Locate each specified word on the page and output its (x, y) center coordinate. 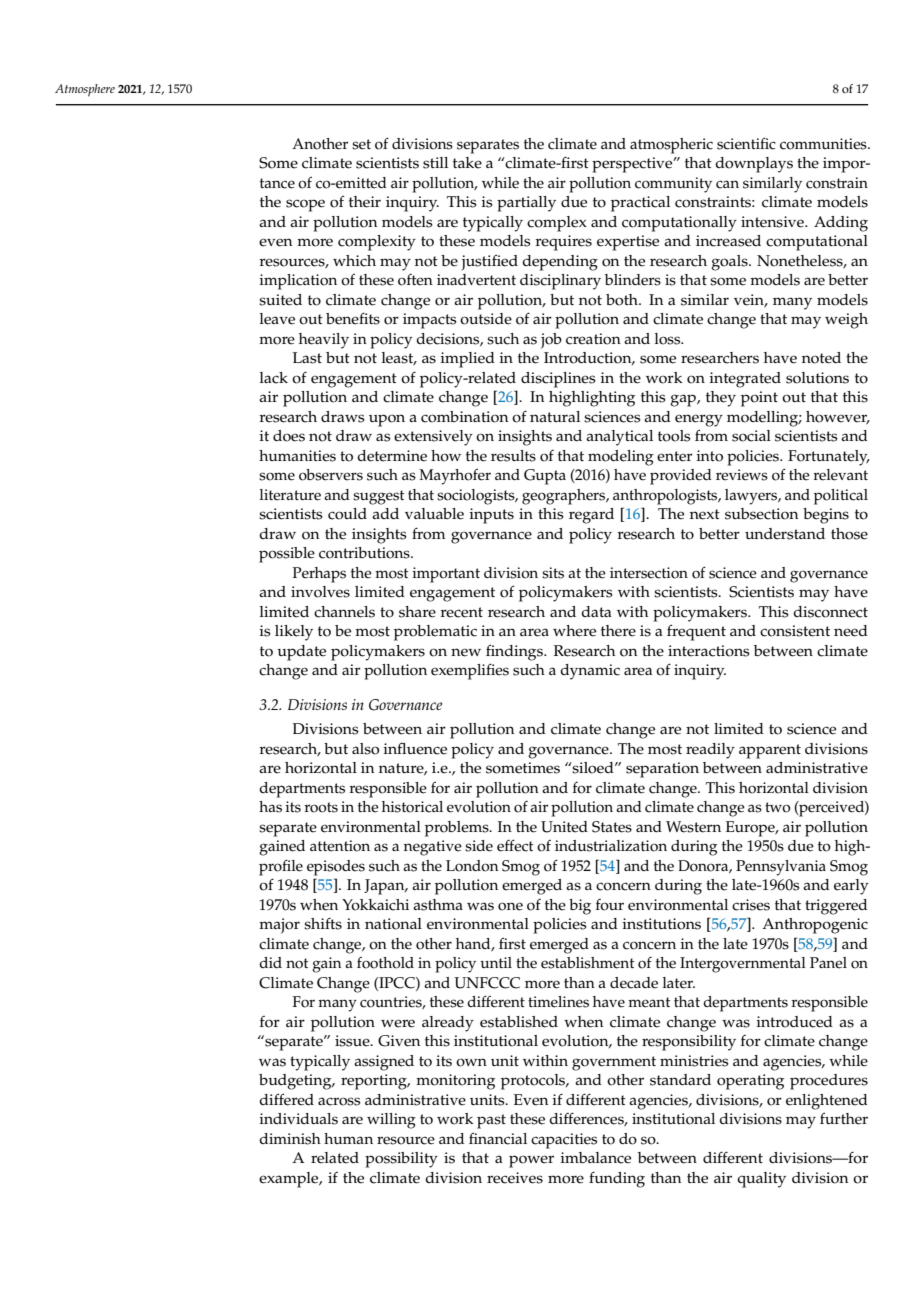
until (496, 962)
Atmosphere (85, 90)
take (467, 163)
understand (785, 534)
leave (277, 319)
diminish (290, 1139)
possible (287, 555)
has (270, 807)
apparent (770, 751)
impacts (429, 321)
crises (751, 905)
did (270, 962)
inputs (491, 516)
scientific (746, 143)
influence (415, 748)
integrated (745, 380)
